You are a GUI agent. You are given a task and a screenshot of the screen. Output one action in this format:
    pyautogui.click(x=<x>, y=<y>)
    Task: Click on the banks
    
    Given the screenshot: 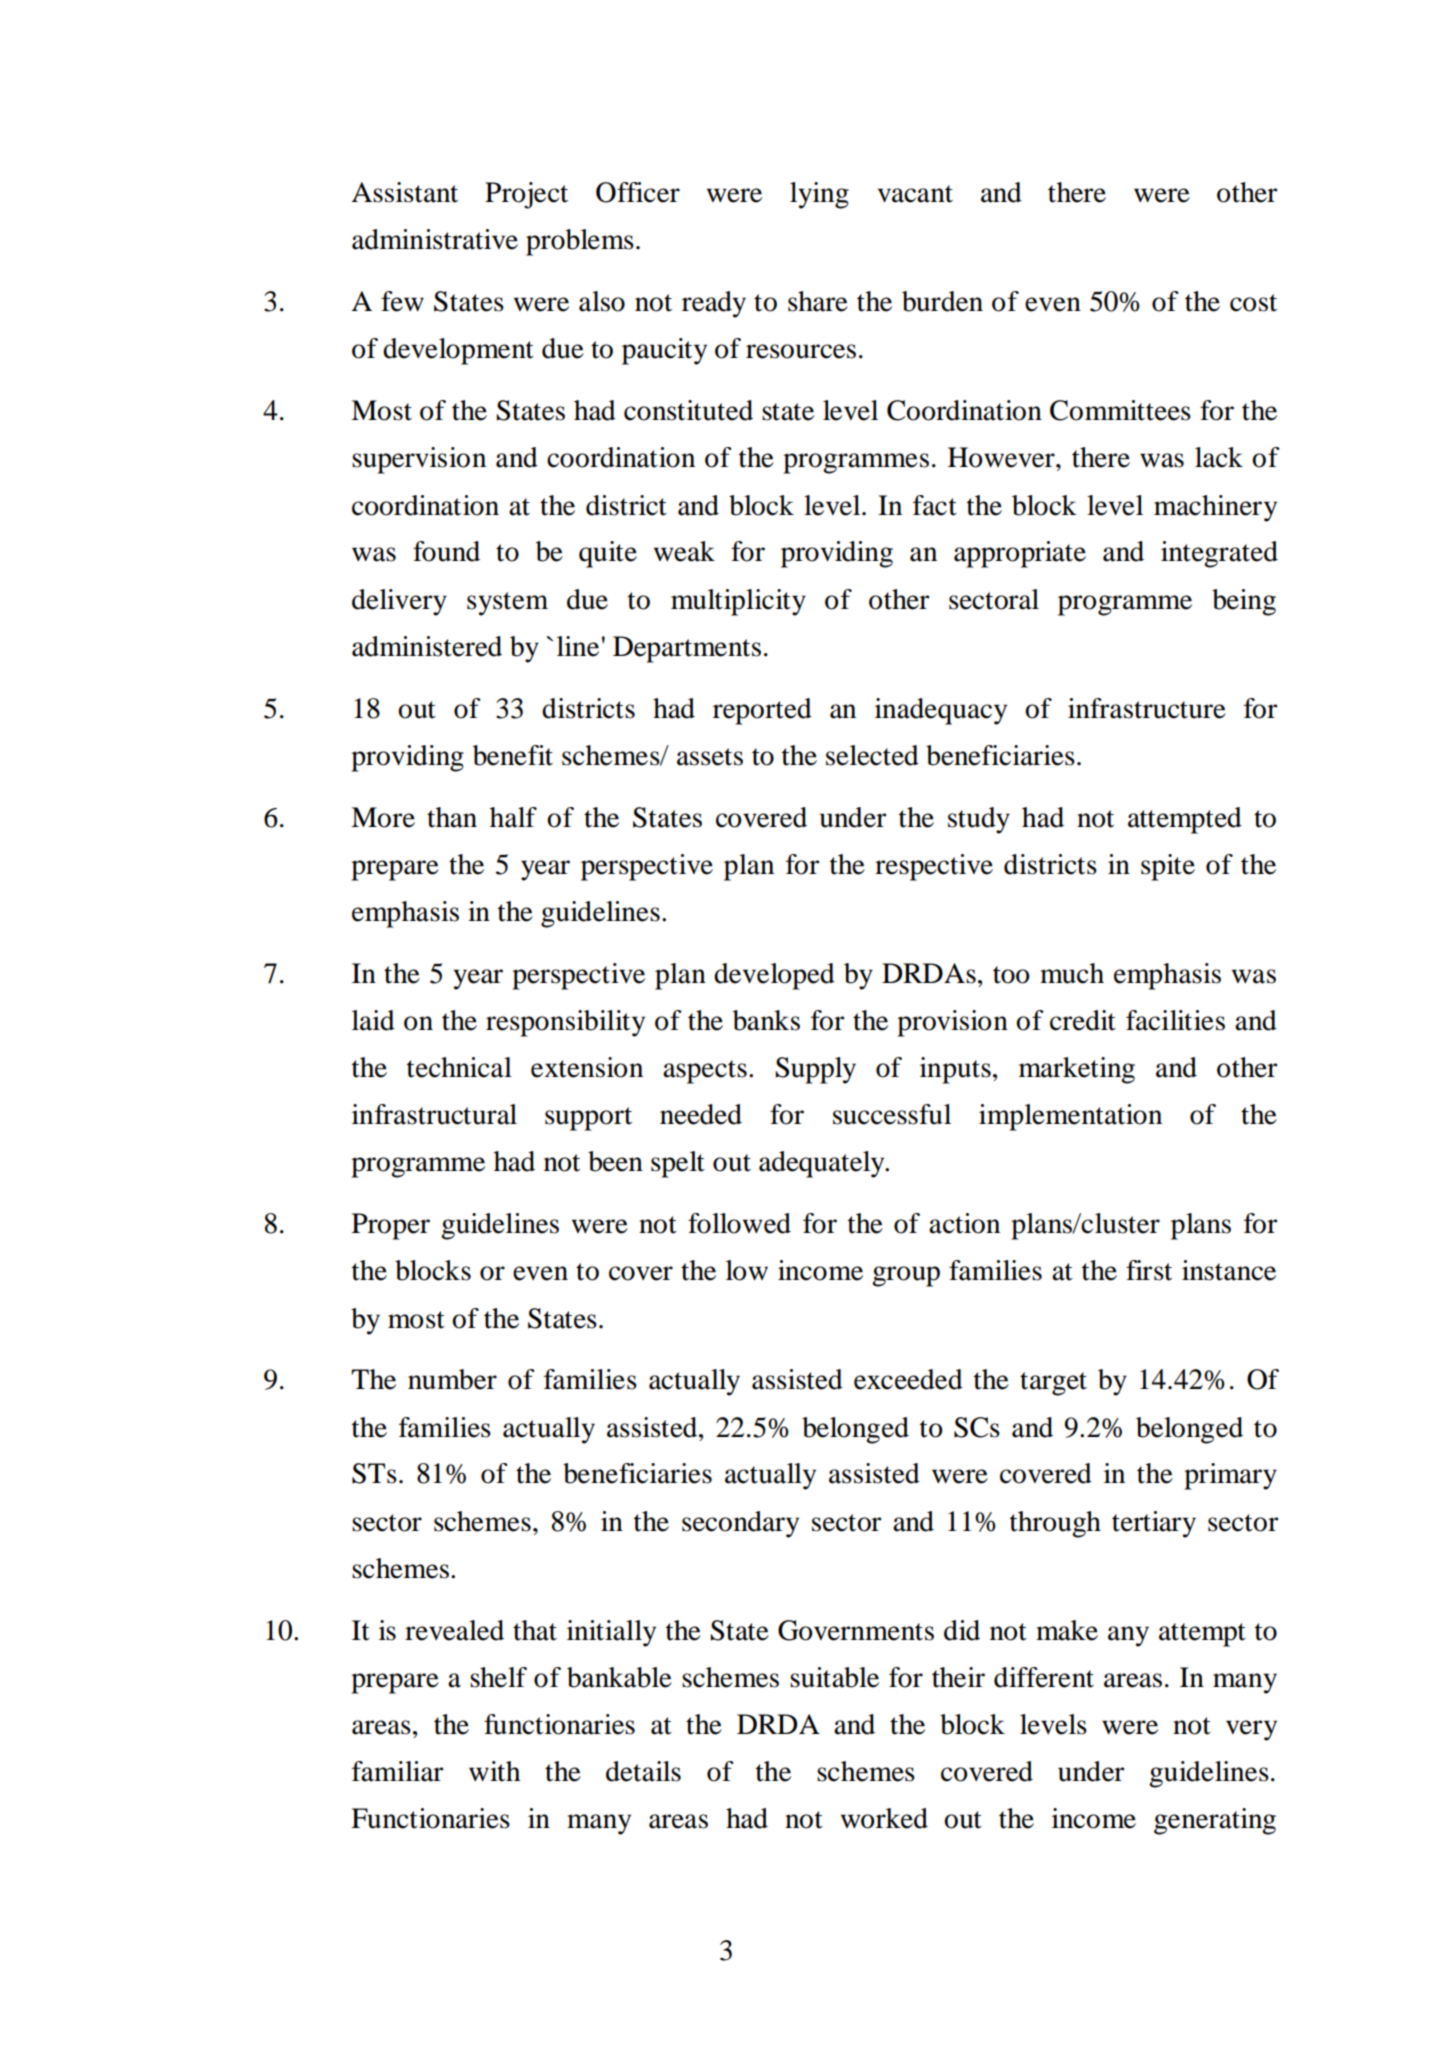 What is the action you would take?
    pyautogui.click(x=766, y=1020)
